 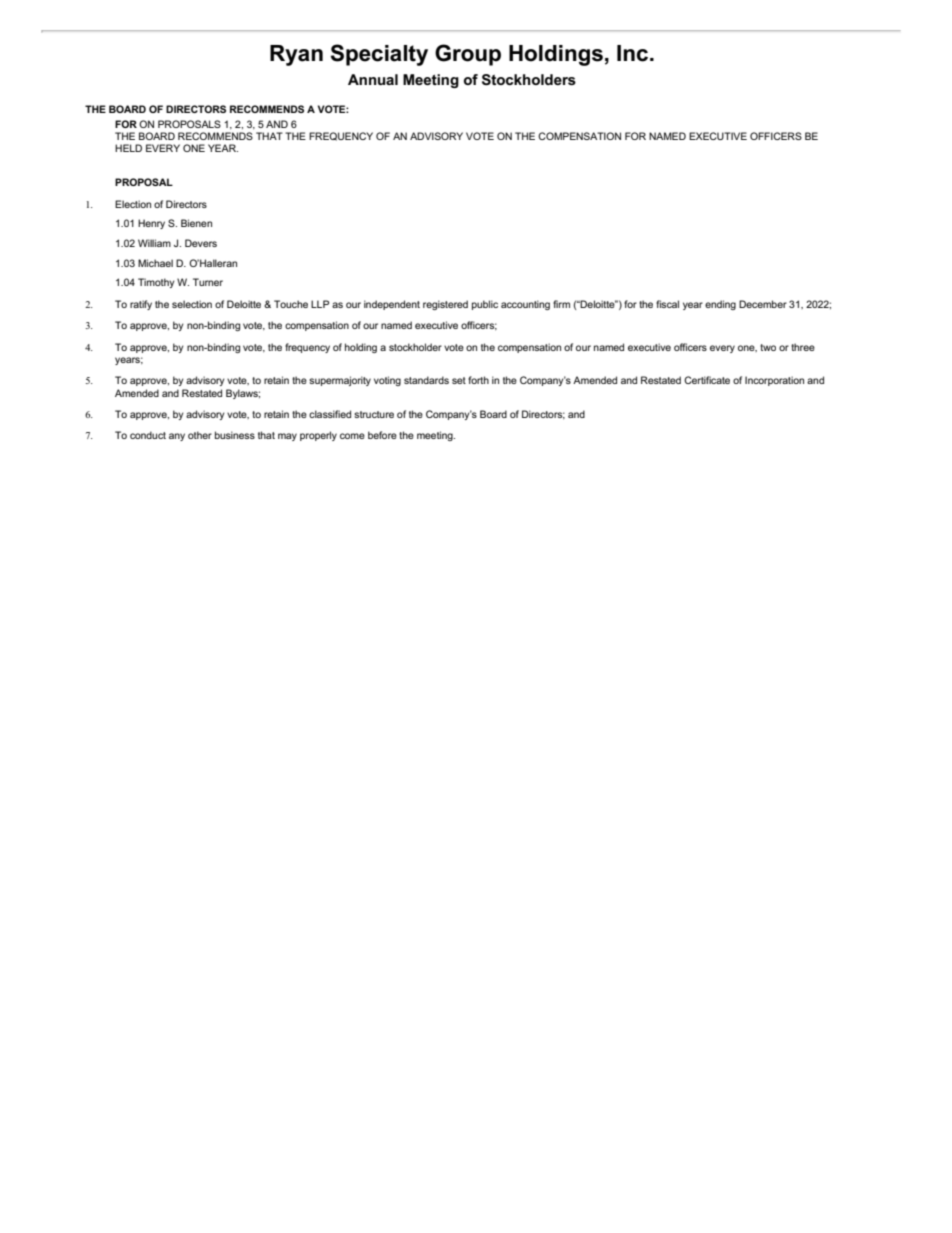 What do you see at coordinates (154, 243) in the document?
I see `William` at bounding box center [154, 243].
